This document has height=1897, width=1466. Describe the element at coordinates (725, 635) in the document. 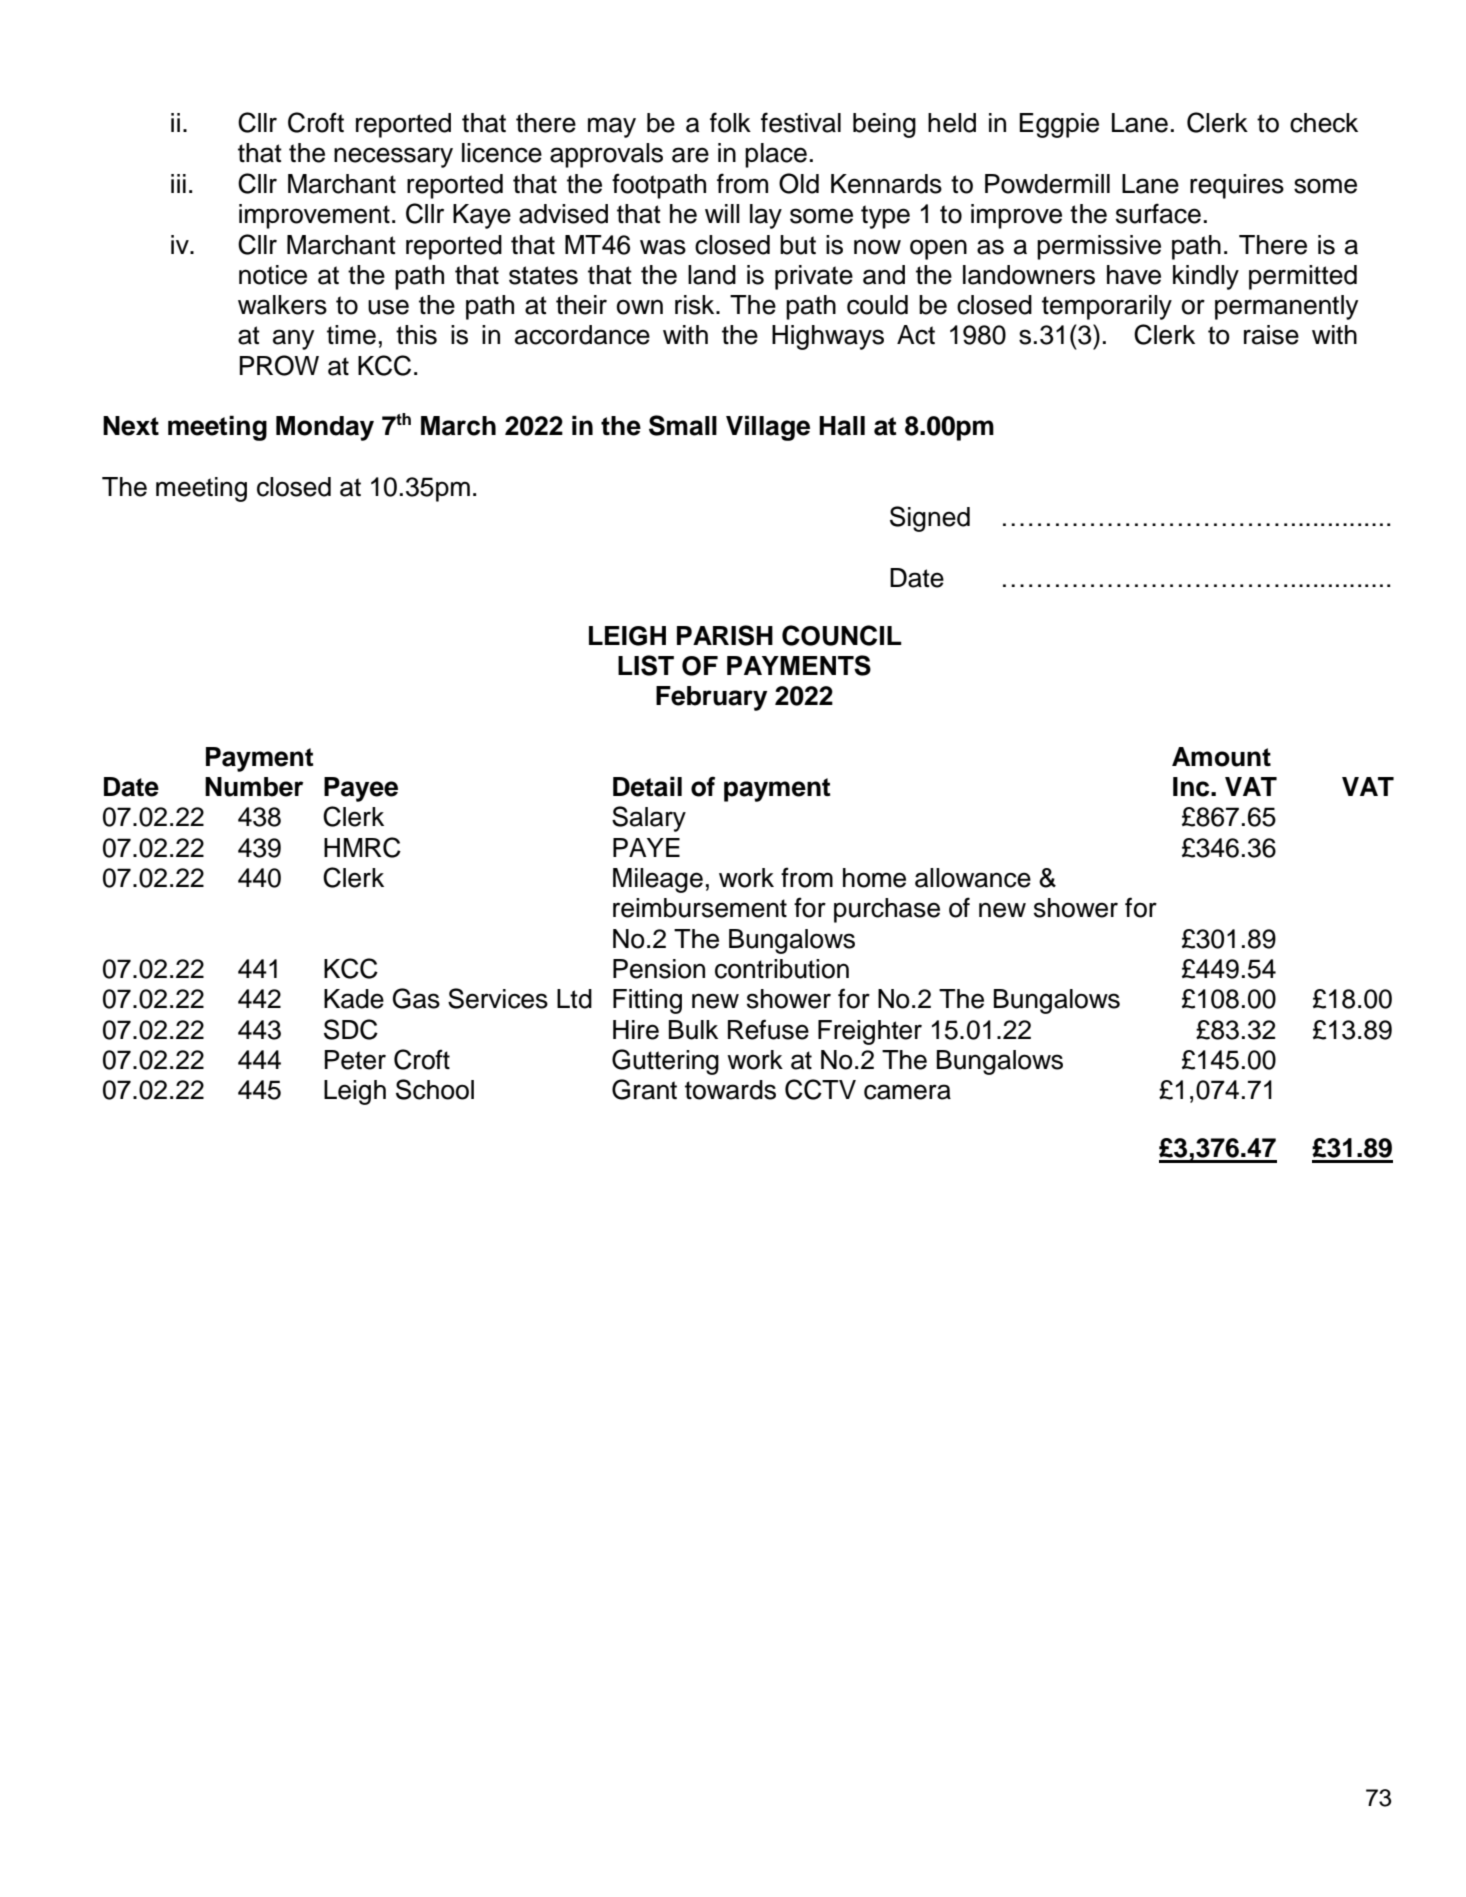

I see `PARISH` at that location.
